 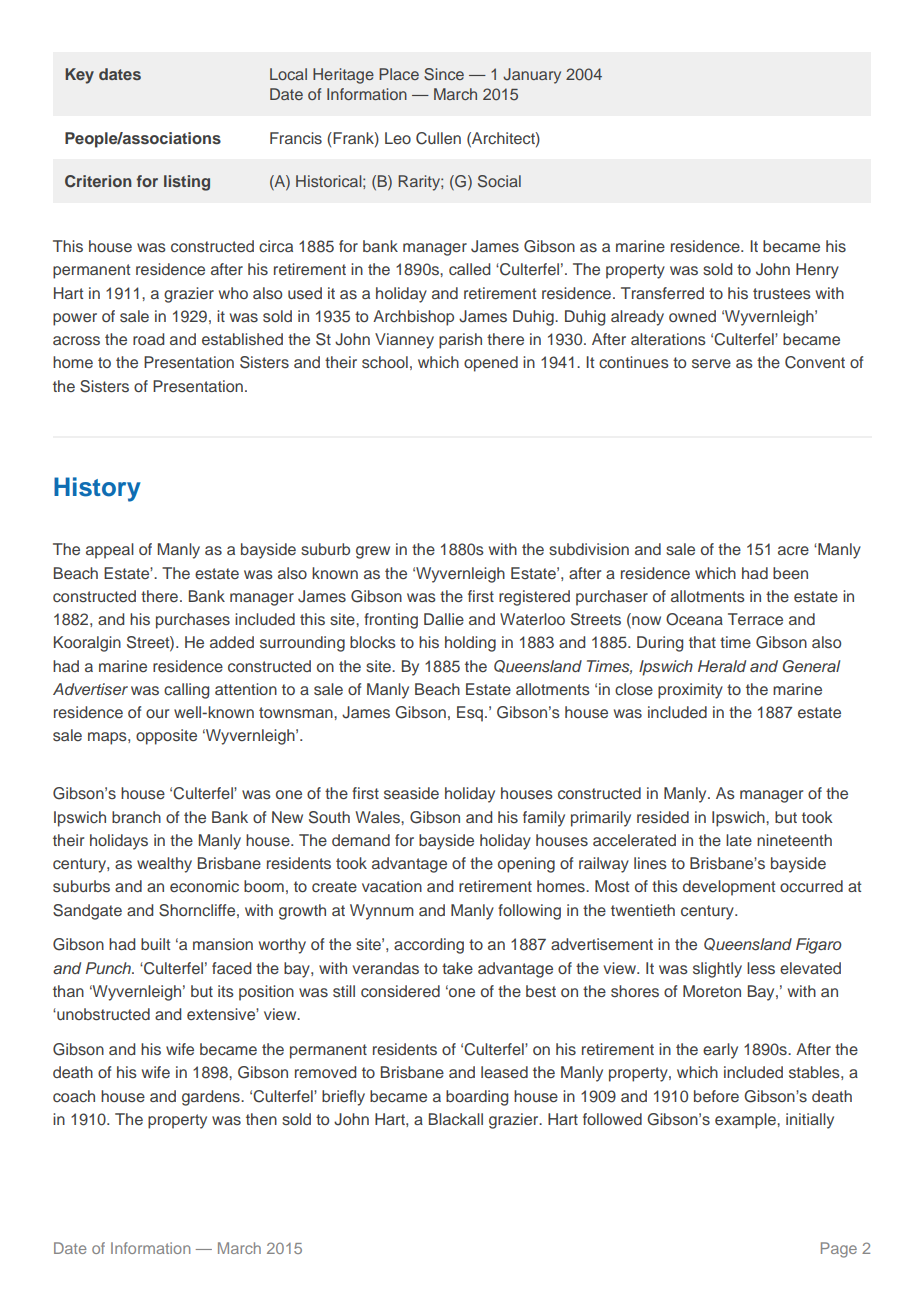 What do you see at coordinates (79, 76) in the document?
I see `Key` at bounding box center [79, 76].
